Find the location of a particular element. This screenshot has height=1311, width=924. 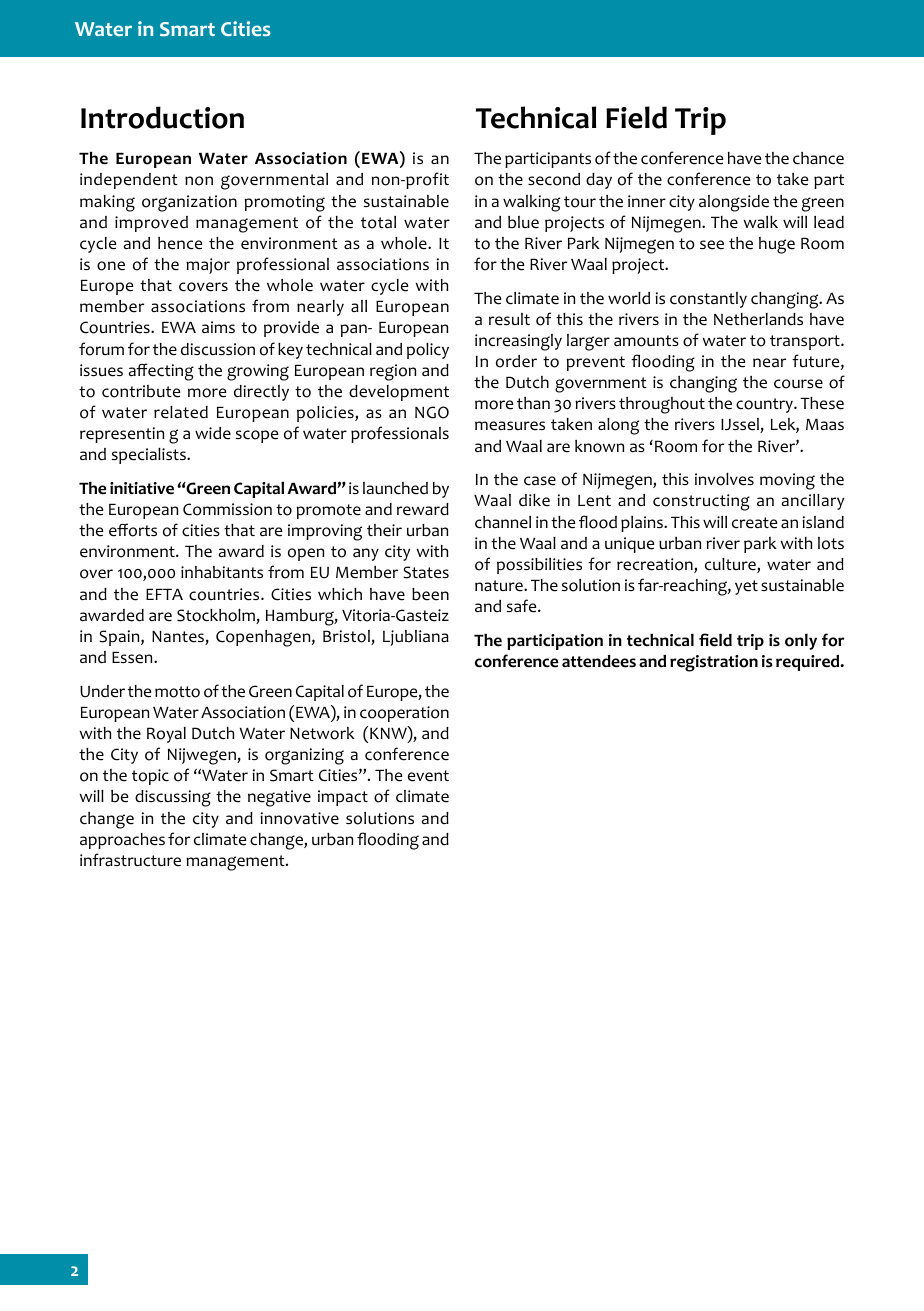

initiative is located at coordinates (142, 488).
